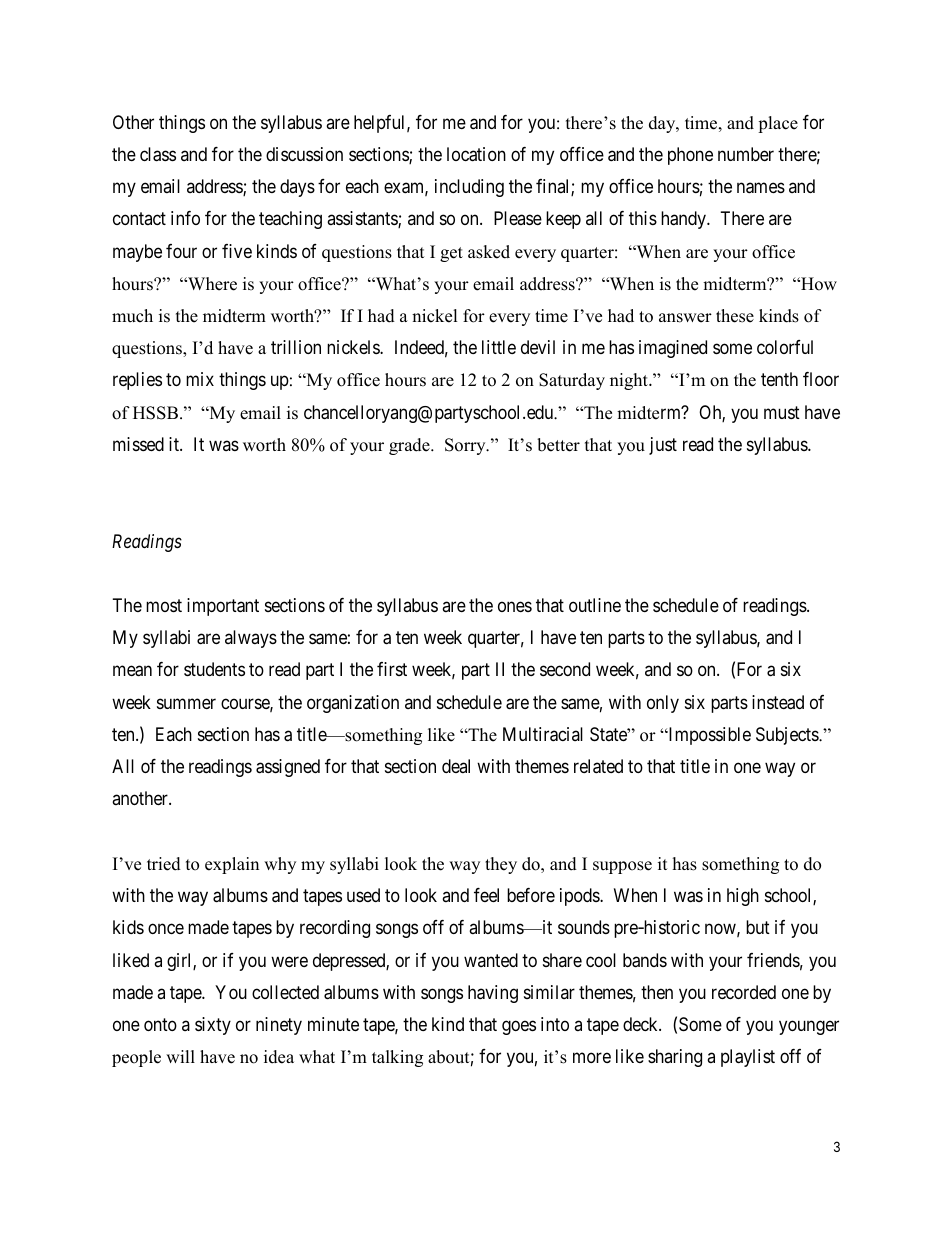 Image resolution: width=952 pixels, height=1233 pixels. What do you see at coordinates (213, 1026) in the screenshot?
I see `sixty` at bounding box center [213, 1026].
